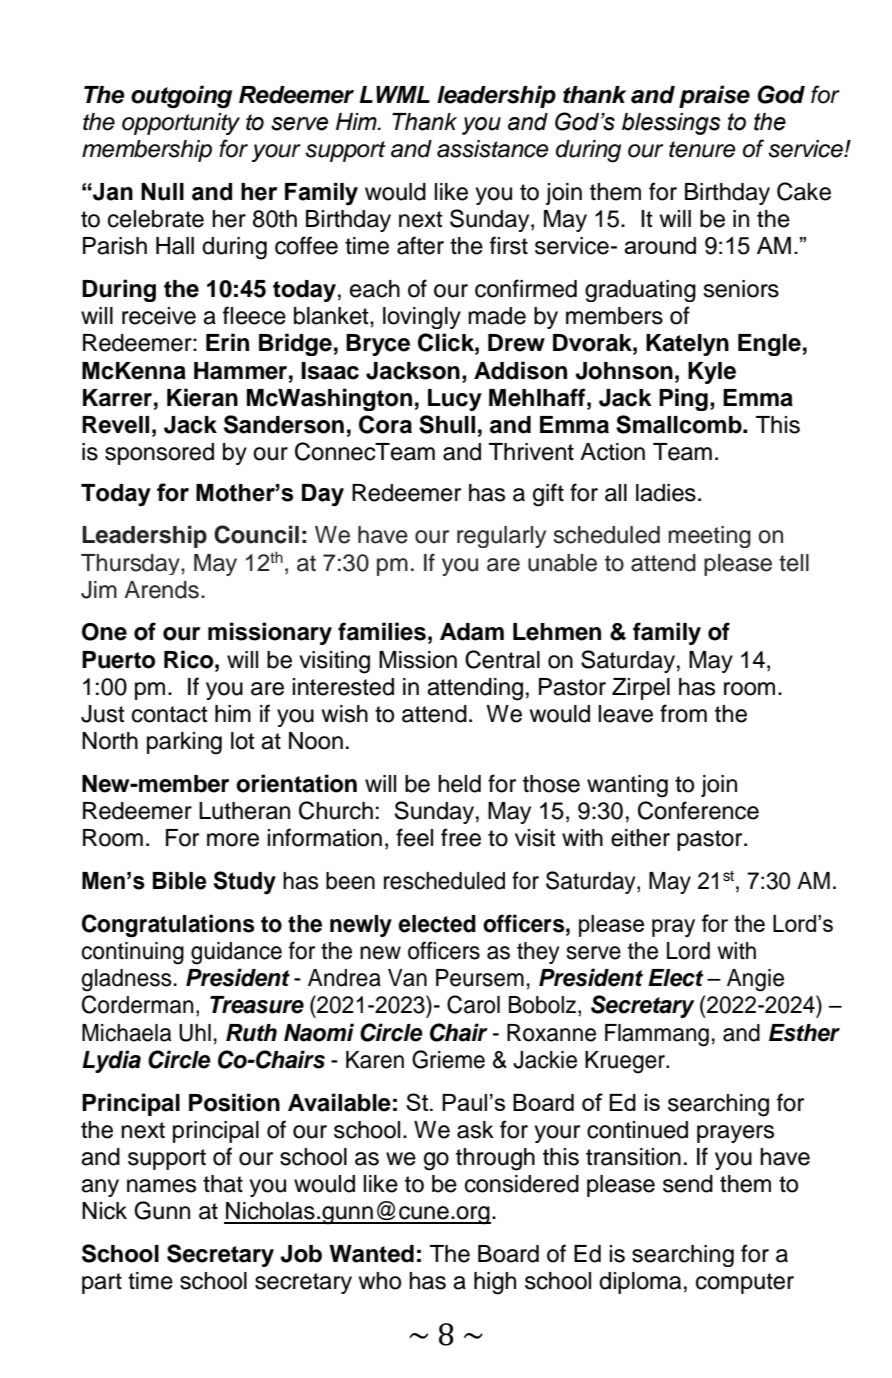 This page has height=1378, width=892. I want to click on tenure, so click(702, 149).
